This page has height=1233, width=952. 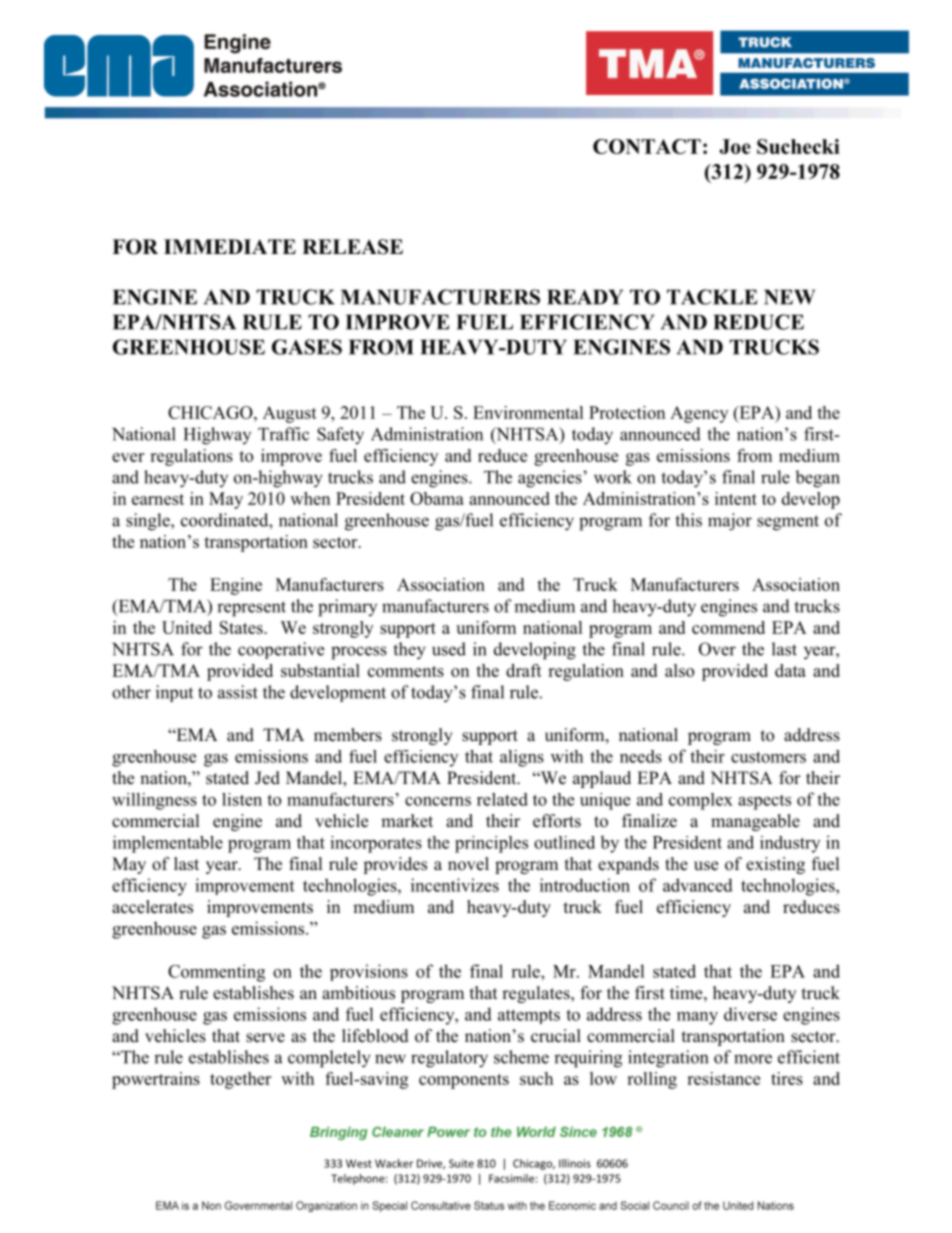 What do you see at coordinates (735, 146) in the page?
I see `Joe` at bounding box center [735, 146].
